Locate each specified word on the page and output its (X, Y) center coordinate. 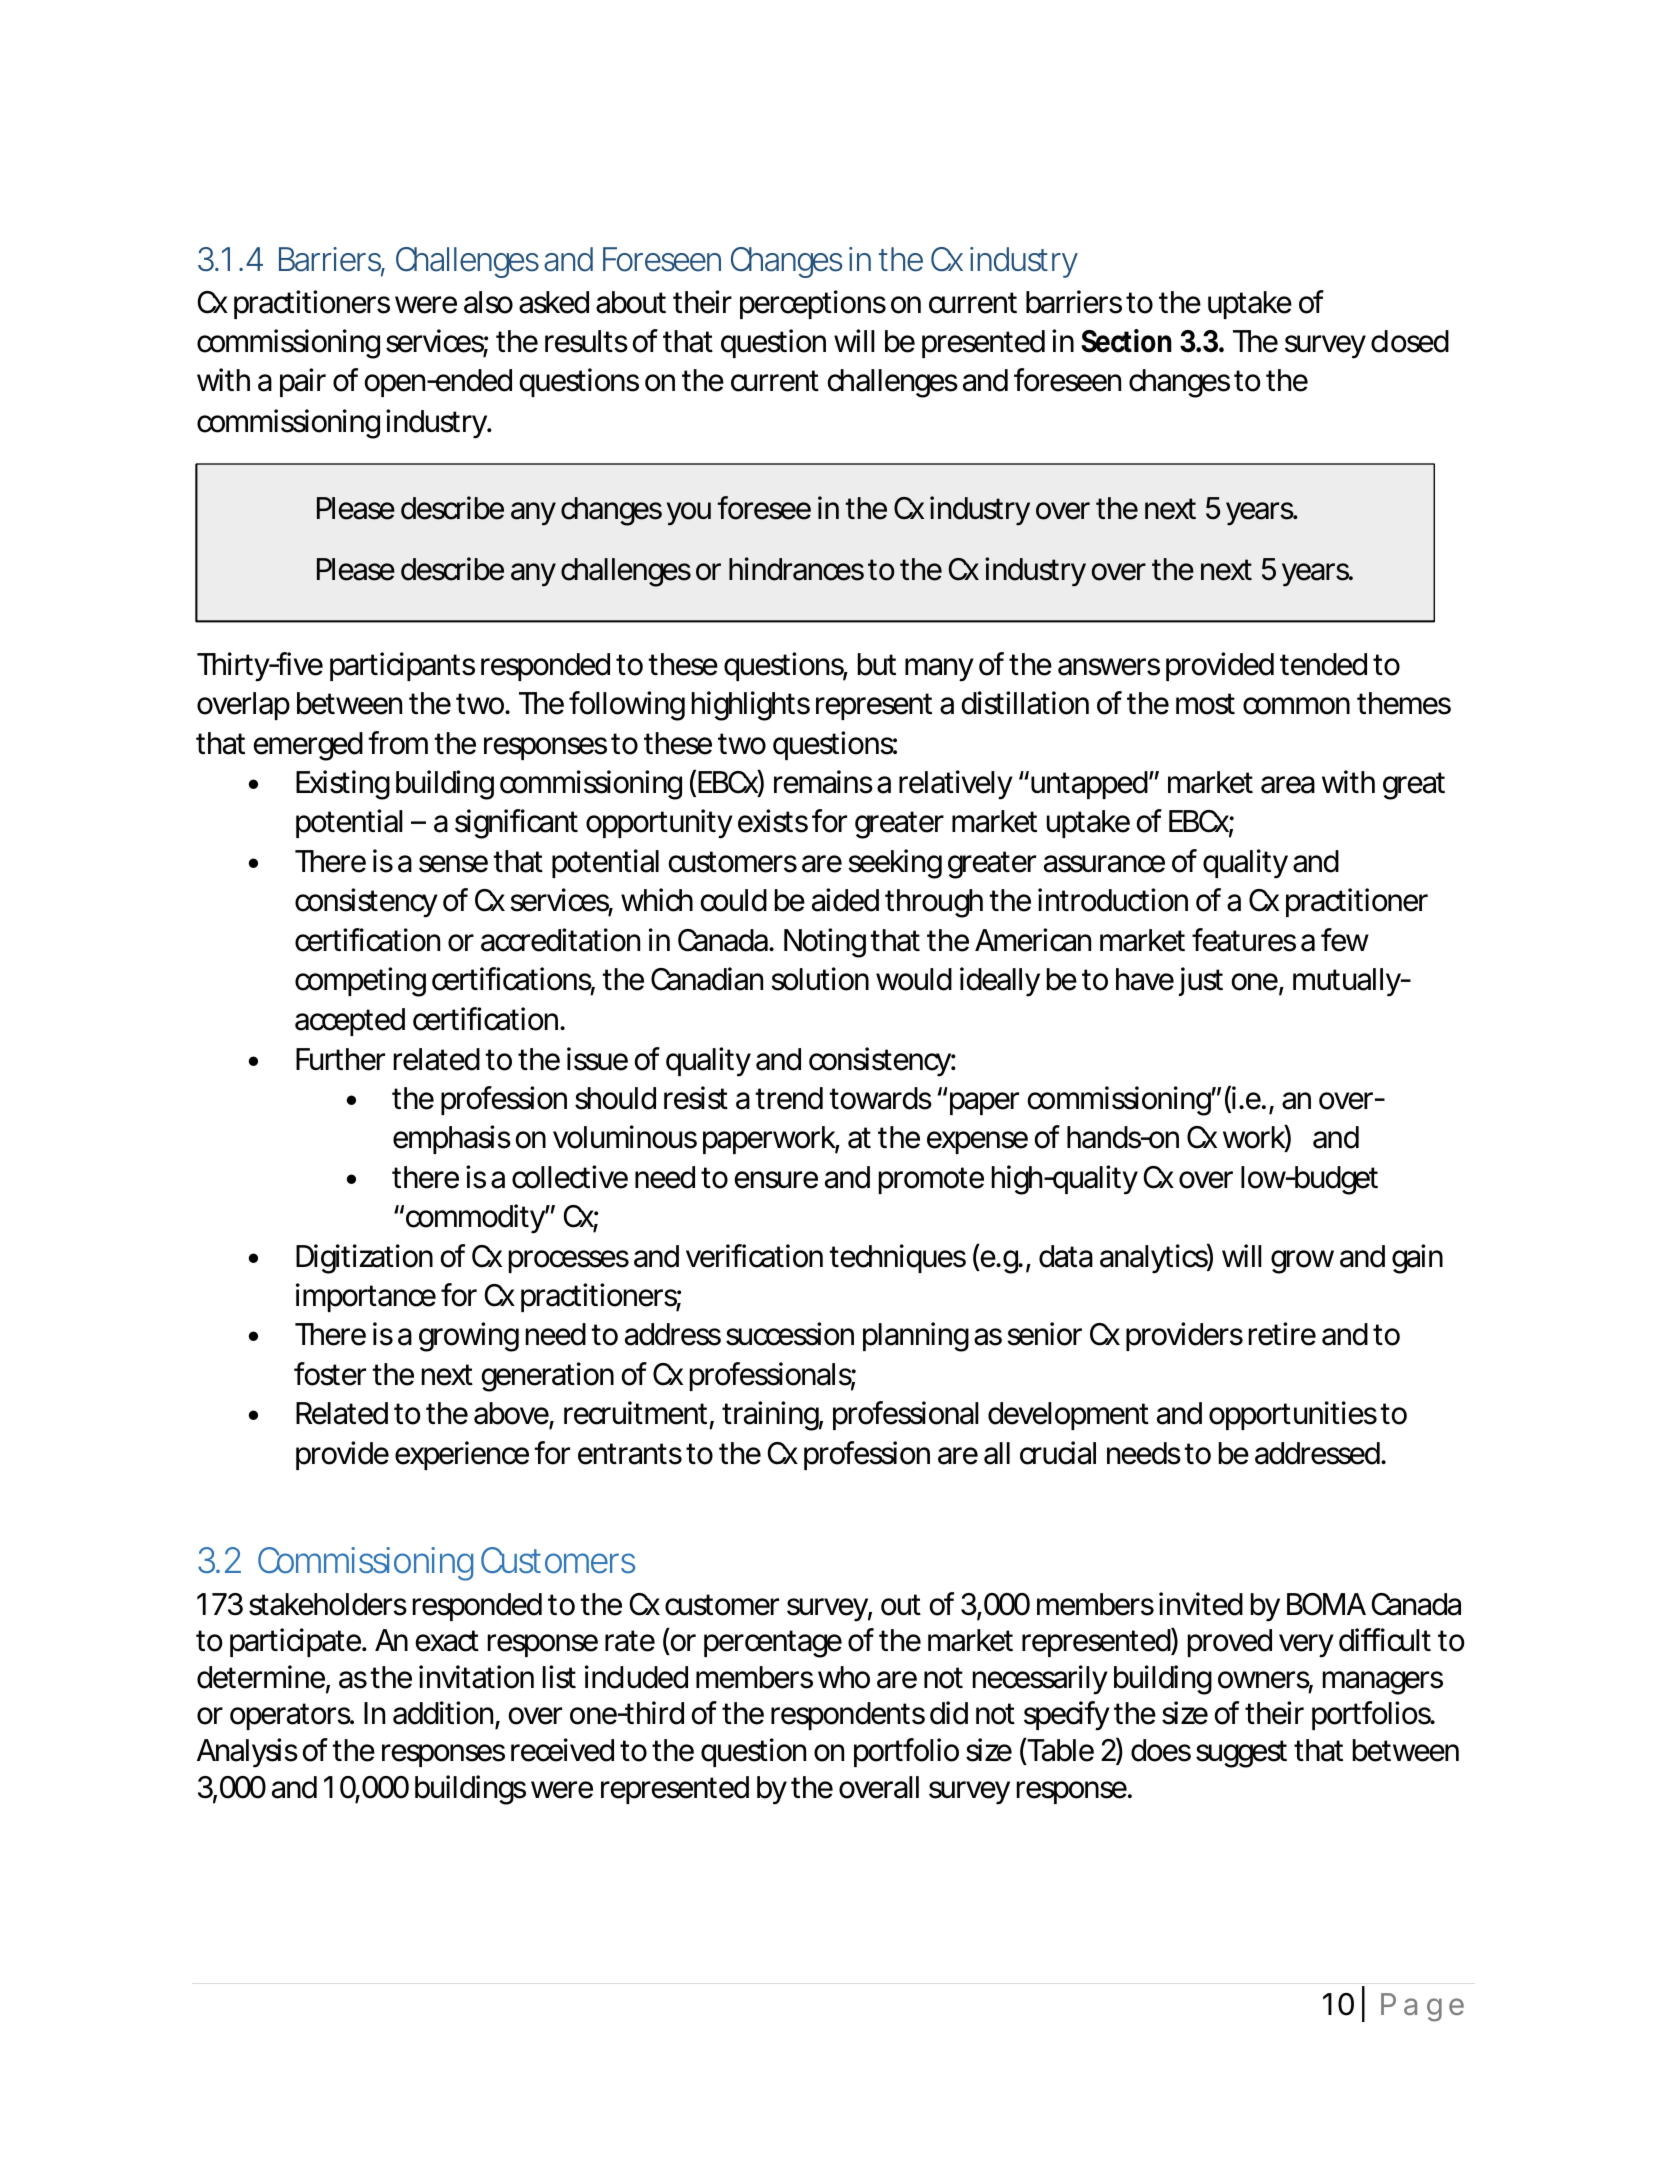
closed (1410, 341)
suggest (1241, 1754)
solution (820, 979)
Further (340, 1059)
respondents (848, 1716)
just (1201, 981)
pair (303, 382)
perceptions (813, 304)
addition (444, 1714)
